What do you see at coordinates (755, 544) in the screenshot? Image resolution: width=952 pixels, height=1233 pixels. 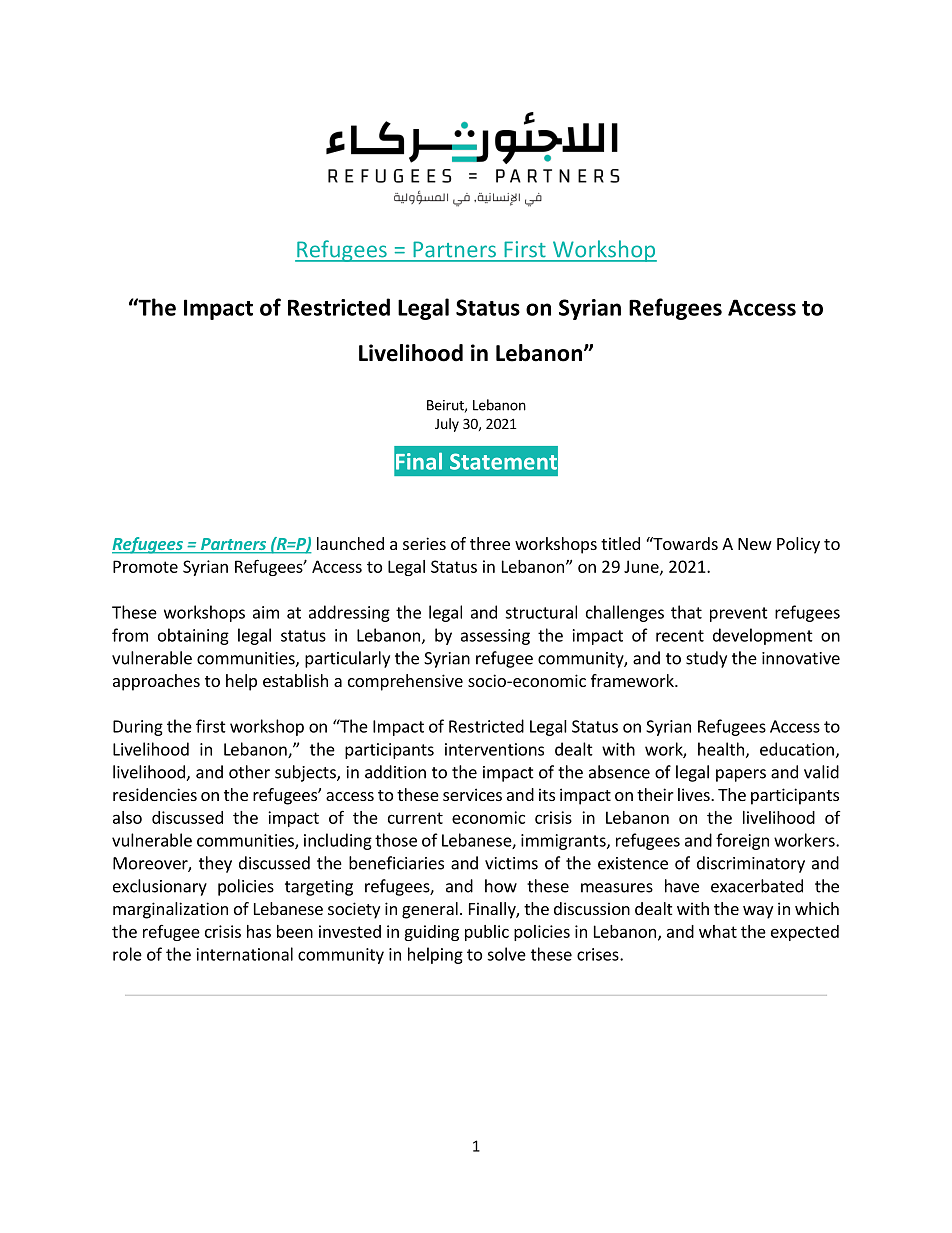 I see `New` at bounding box center [755, 544].
